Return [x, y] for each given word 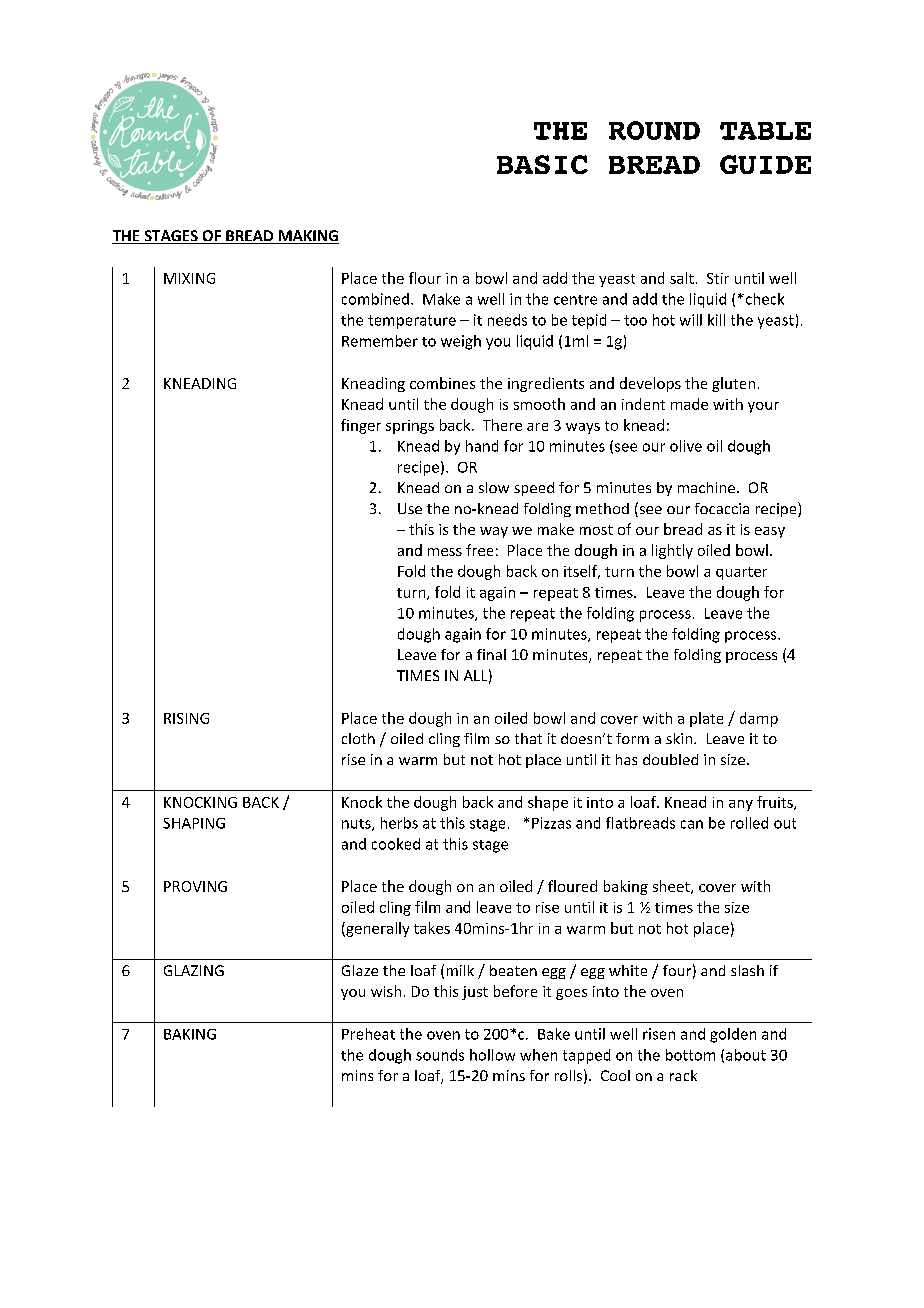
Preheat [368, 1034]
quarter [741, 573]
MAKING [307, 237]
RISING [186, 718]
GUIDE [765, 164]
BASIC [542, 164]
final [491, 654]
